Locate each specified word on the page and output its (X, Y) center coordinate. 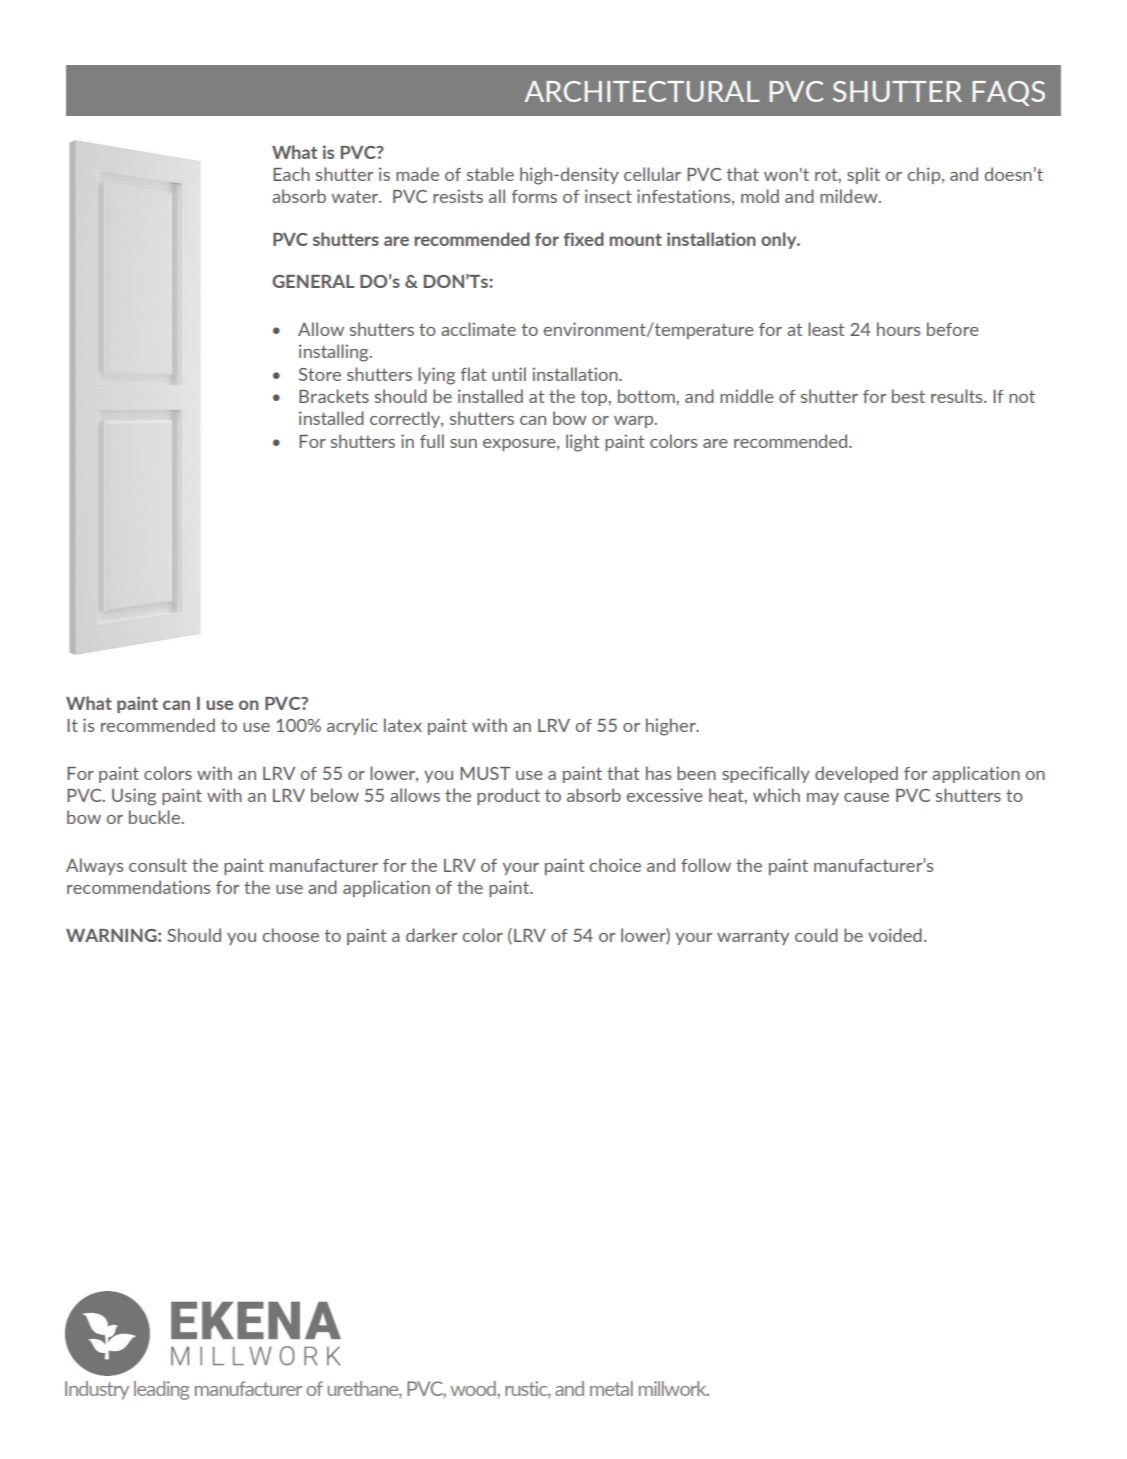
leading (161, 1390)
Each (291, 174)
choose (290, 935)
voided (895, 935)
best (908, 396)
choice (615, 865)
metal (611, 1388)
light (582, 443)
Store (320, 374)
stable (490, 174)
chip (925, 175)
